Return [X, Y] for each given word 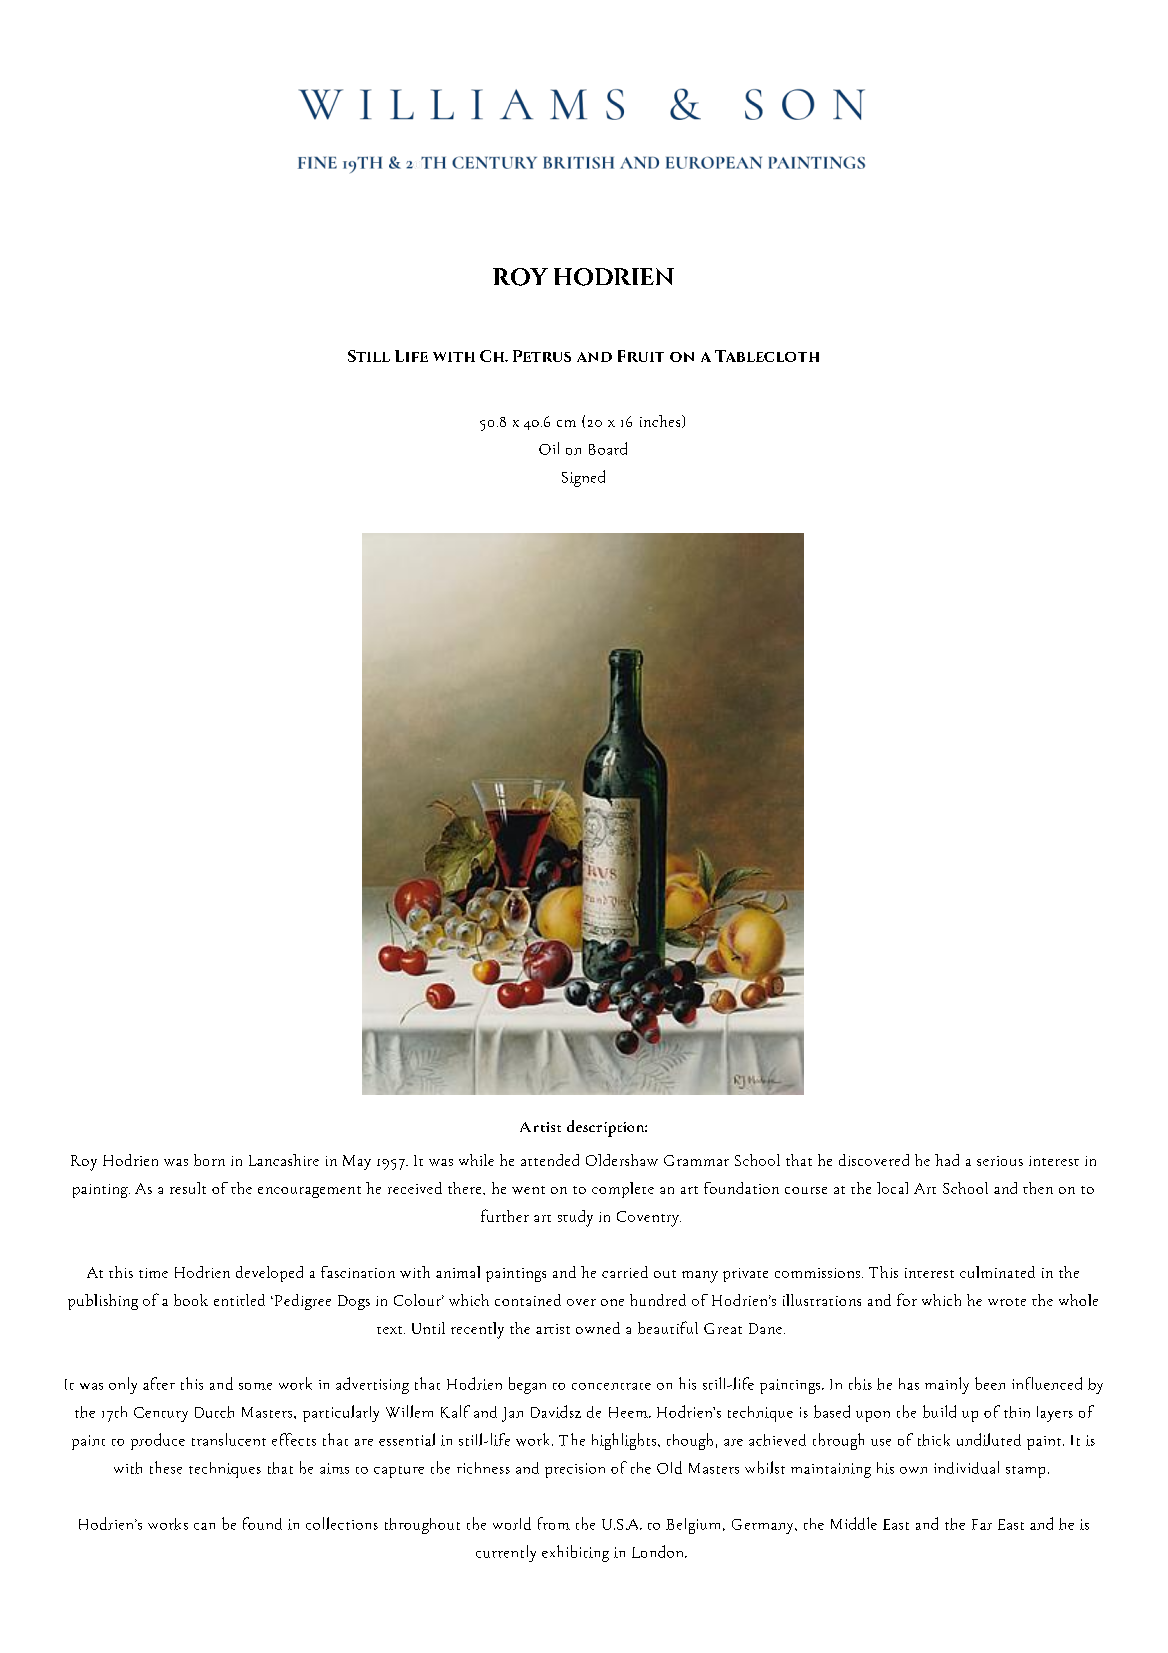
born [209, 1160]
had [947, 1160]
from [554, 1523]
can [204, 1526]
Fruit [641, 356]
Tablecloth [767, 356]
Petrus [542, 356]
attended [550, 1160]
